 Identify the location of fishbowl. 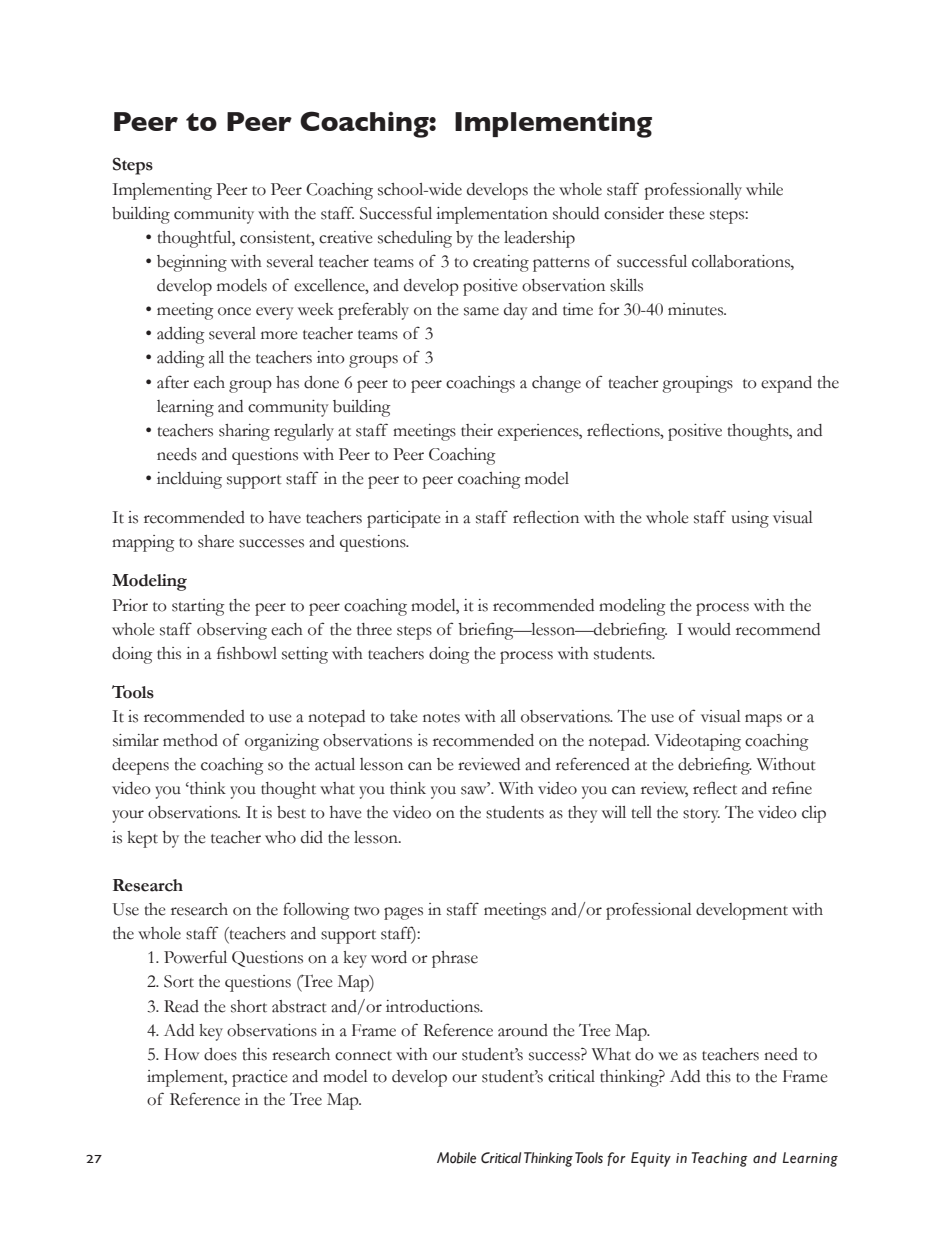
(247, 653).
